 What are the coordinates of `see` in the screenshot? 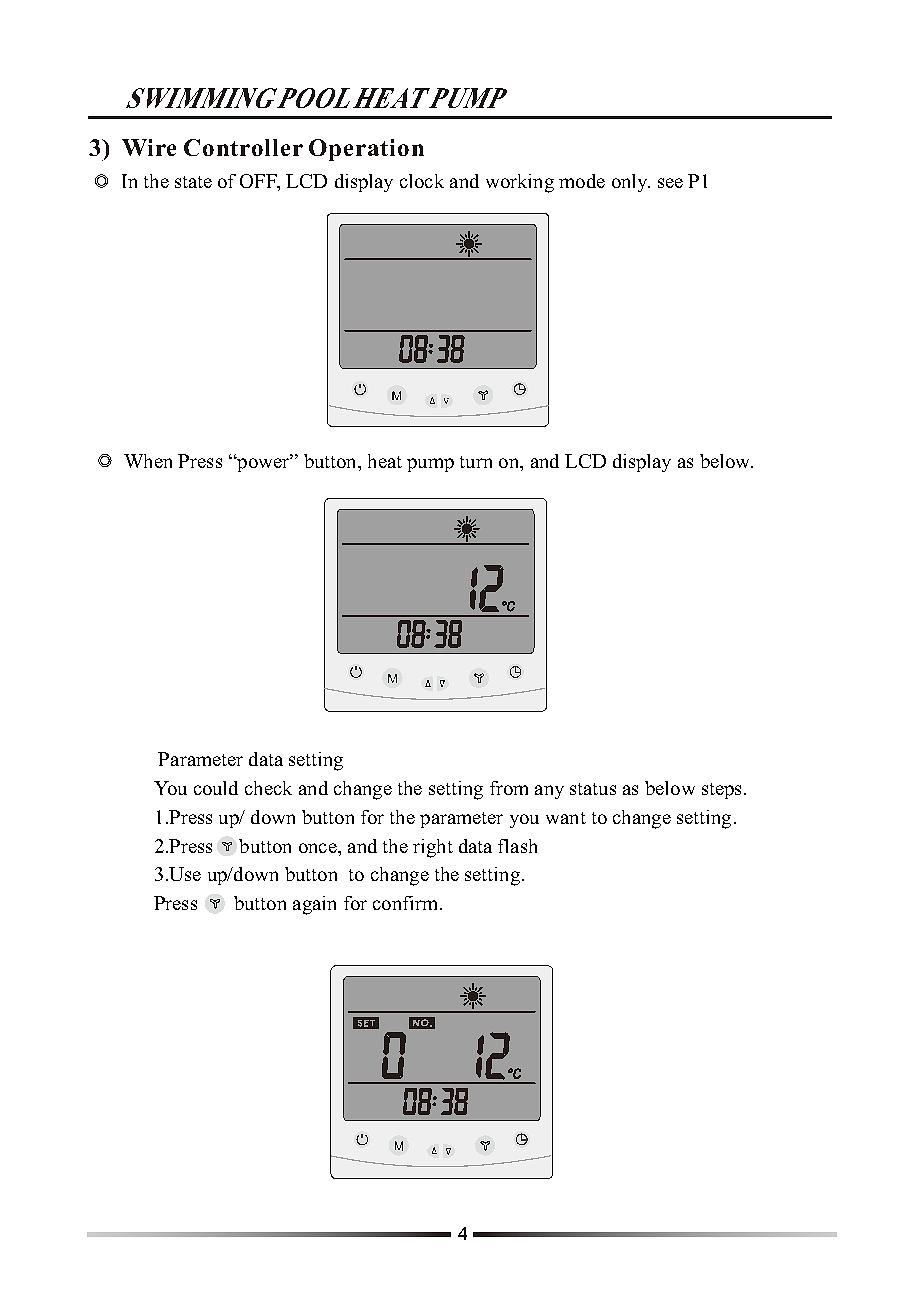 It's located at (670, 183).
